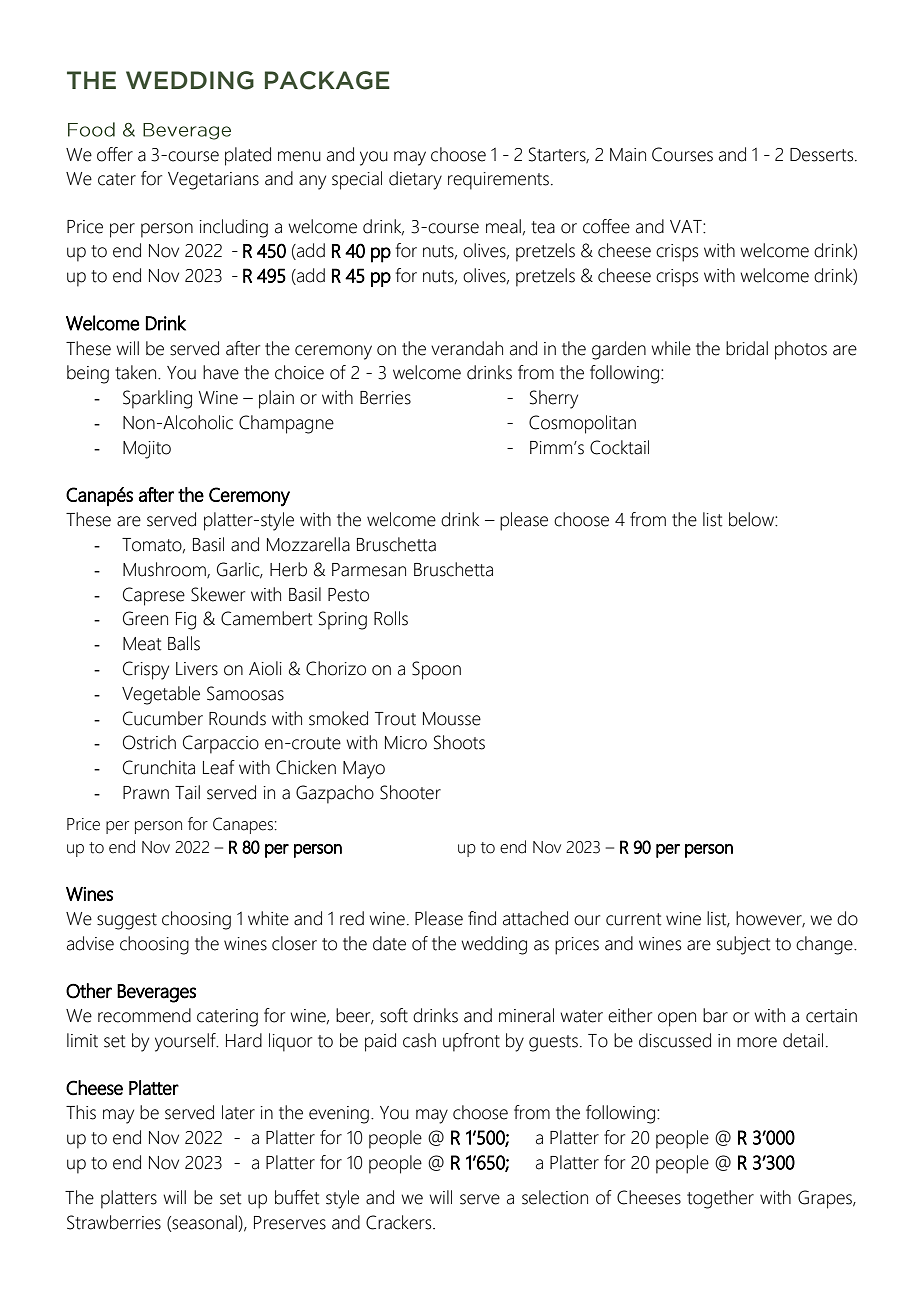  I want to click on Balls, so click(184, 643).
